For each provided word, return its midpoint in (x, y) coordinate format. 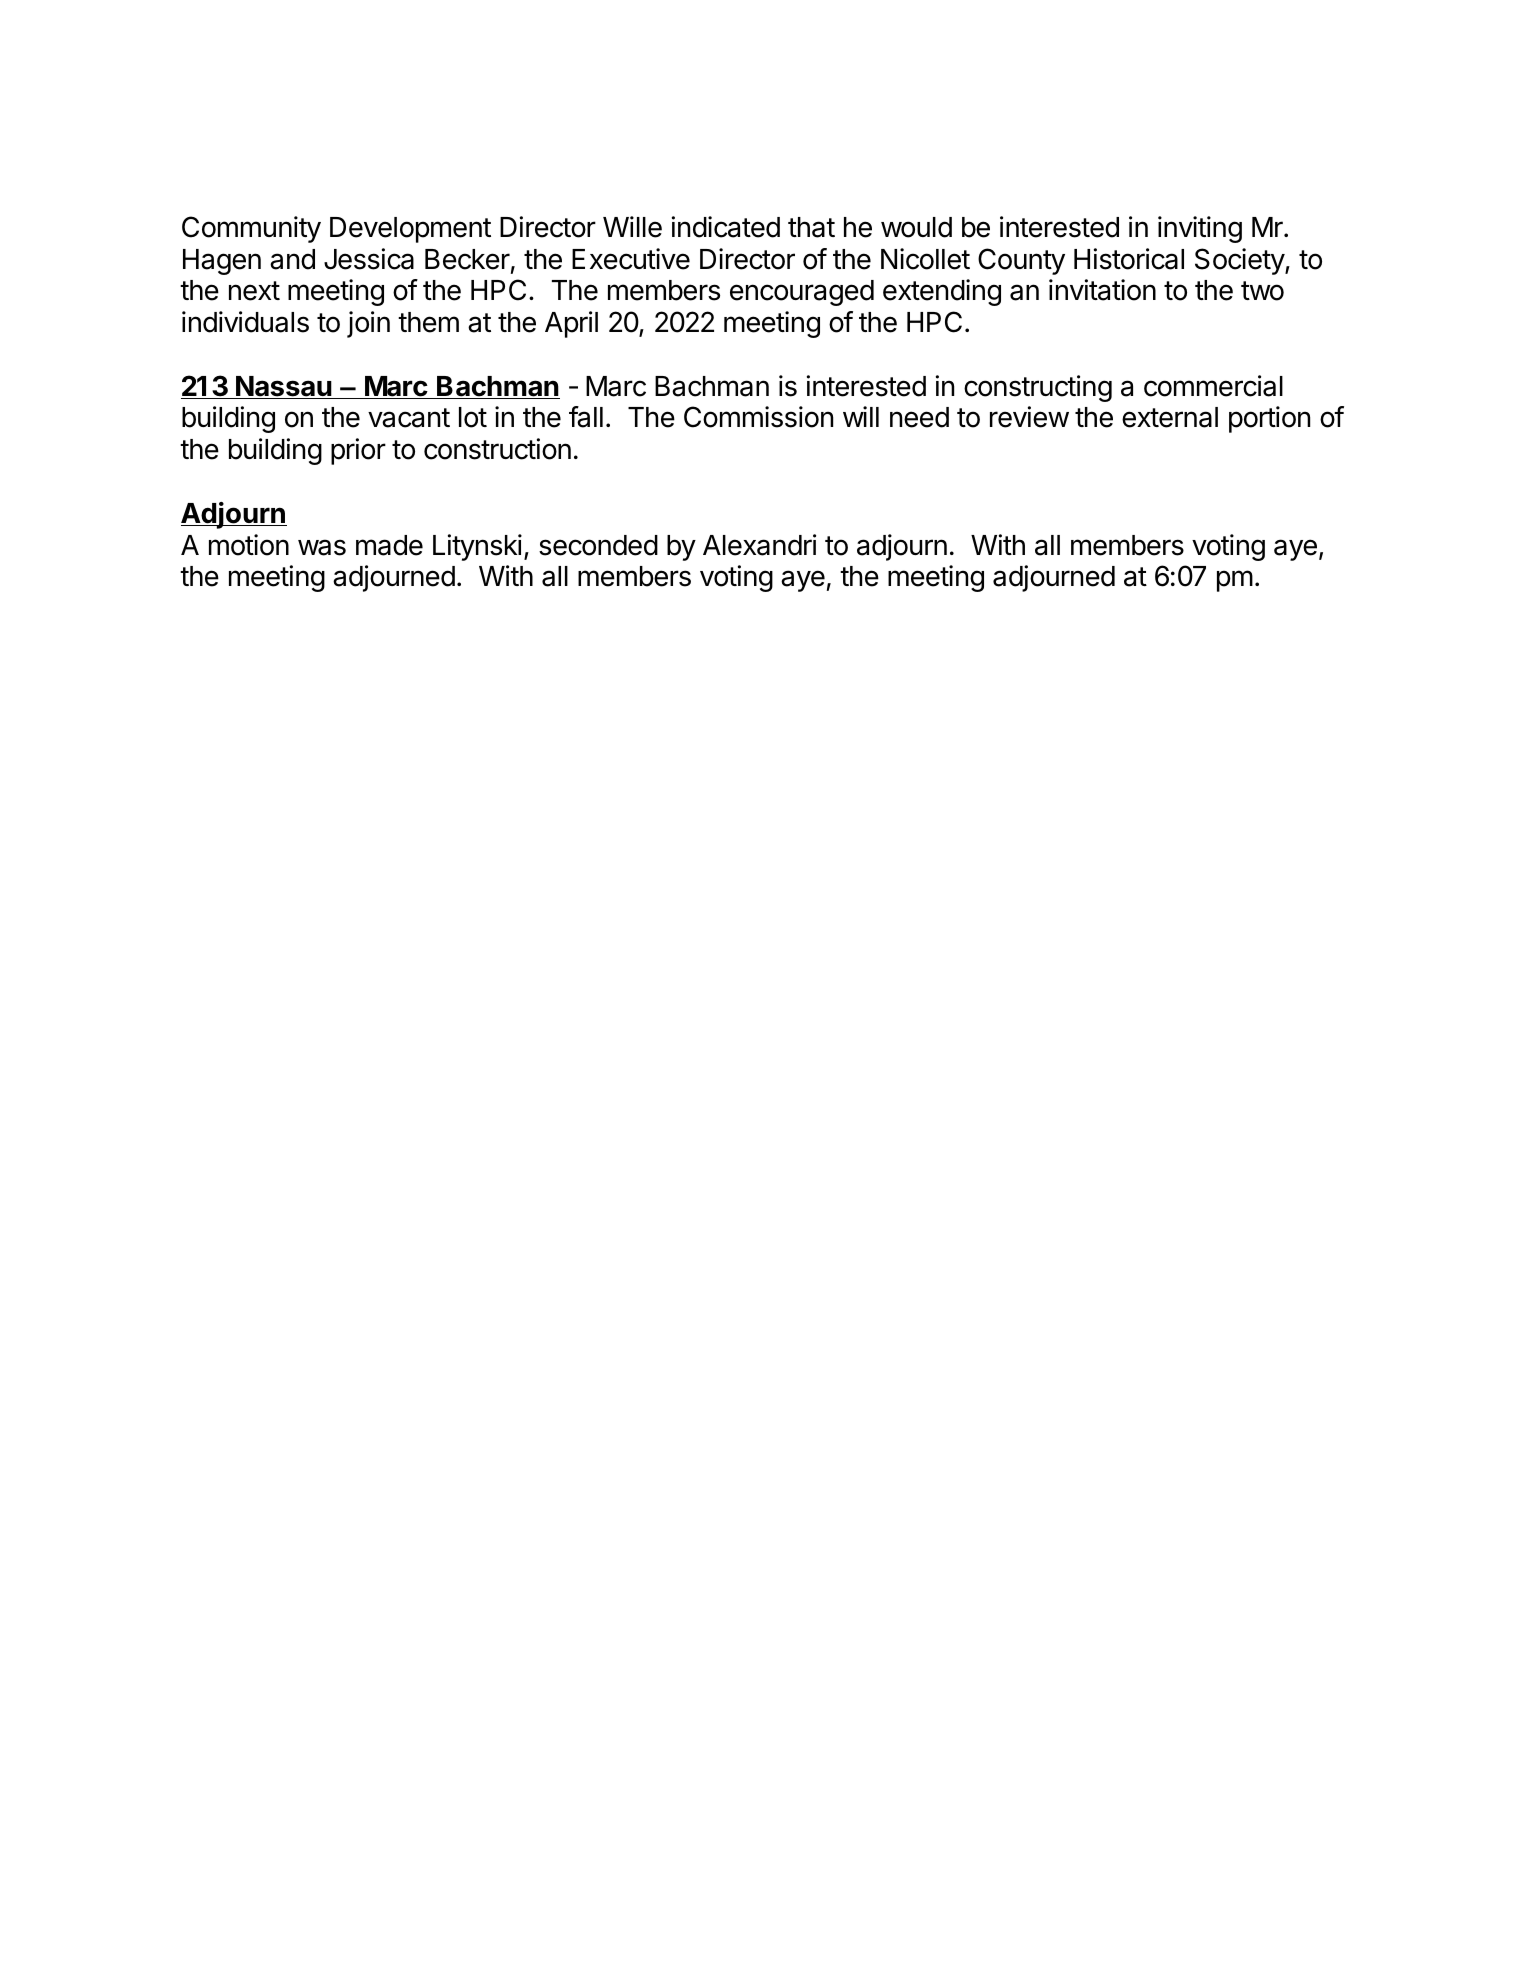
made (389, 545)
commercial (1213, 386)
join (368, 324)
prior (358, 451)
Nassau (283, 387)
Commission (758, 417)
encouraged (802, 293)
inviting (1200, 229)
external (1170, 417)
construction (497, 449)
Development (410, 230)
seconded (598, 545)
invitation (1102, 290)
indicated (726, 227)
